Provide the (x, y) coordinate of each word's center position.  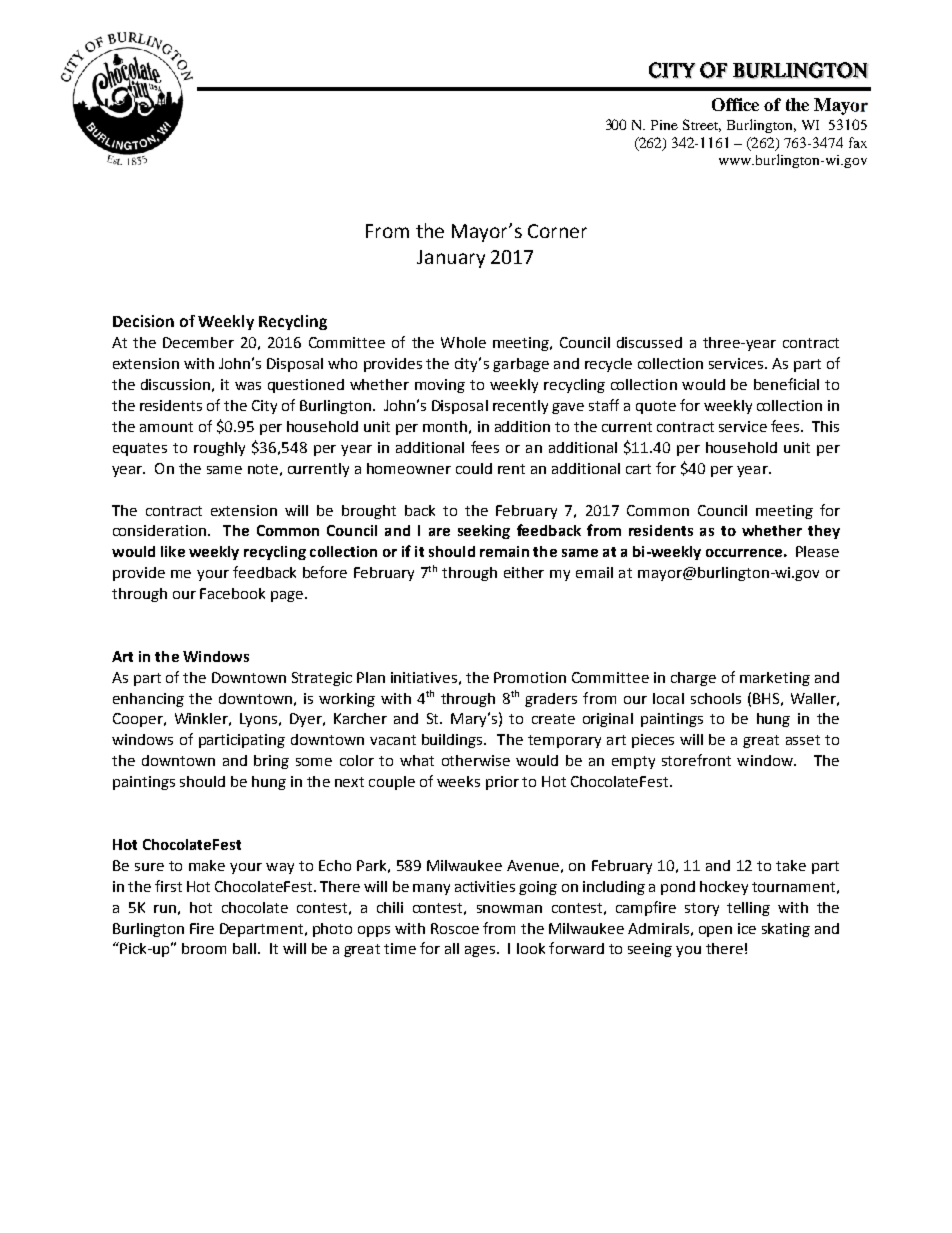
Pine (664, 125)
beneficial (786, 384)
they (824, 532)
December (198, 342)
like (173, 551)
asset (803, 740)
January (451, 259)
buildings (453, 741)
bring (271, 762)
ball (244, 948)
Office (735, 104)
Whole (463, 342)
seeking (484, 532)
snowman (509, 909)
